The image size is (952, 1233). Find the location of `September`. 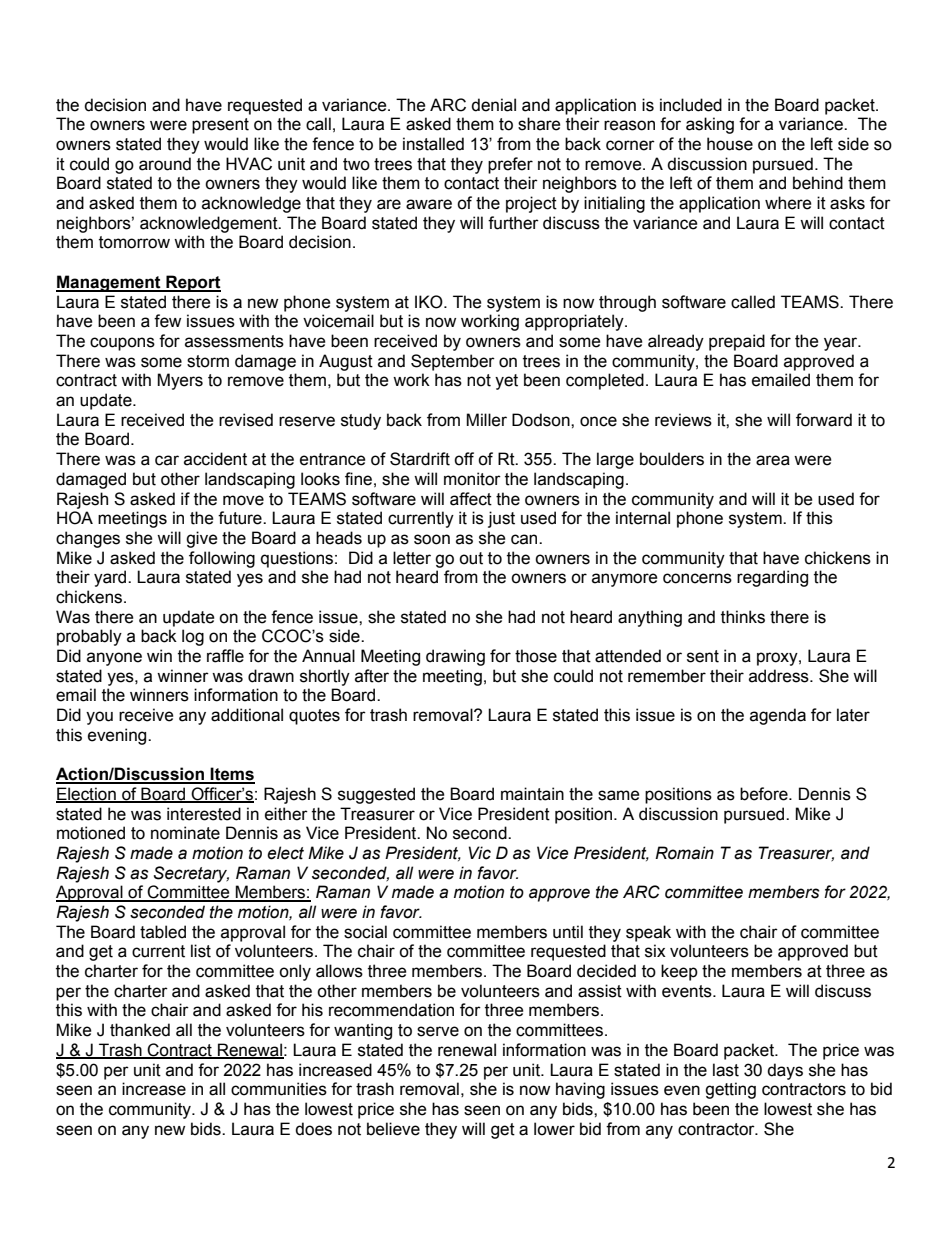

September is located at coordinates (453, 362).
